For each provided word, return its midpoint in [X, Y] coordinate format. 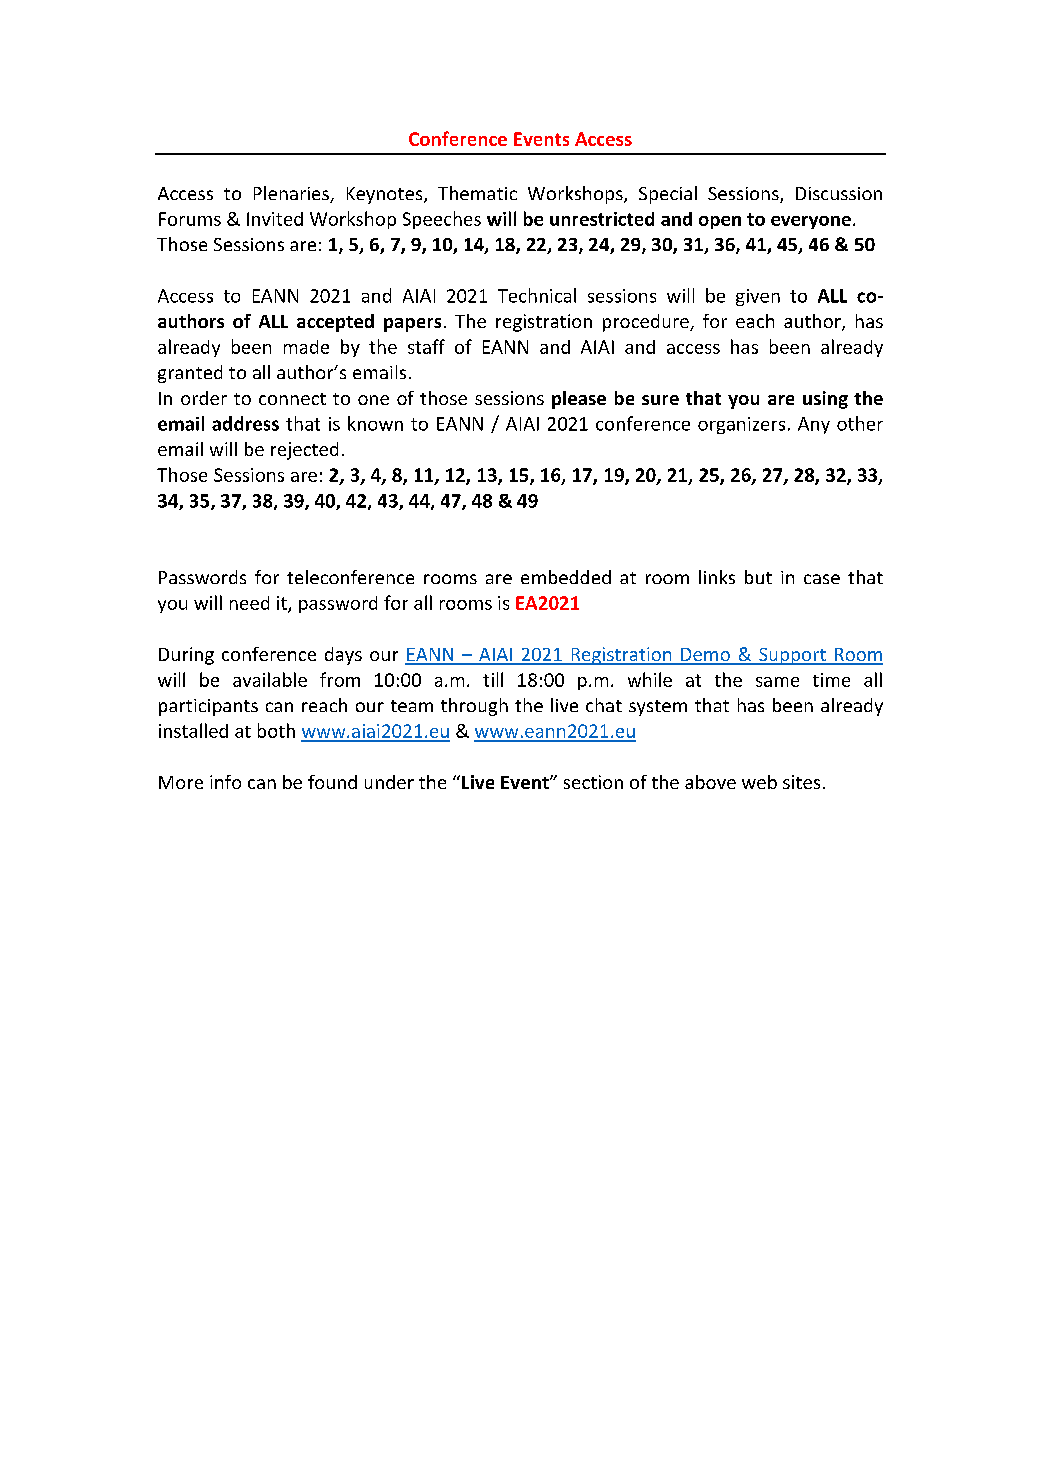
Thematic [477, 193]
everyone [811, 222]
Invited [275, 219]
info [225, 782]
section [593, 782]
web [759, 782]
